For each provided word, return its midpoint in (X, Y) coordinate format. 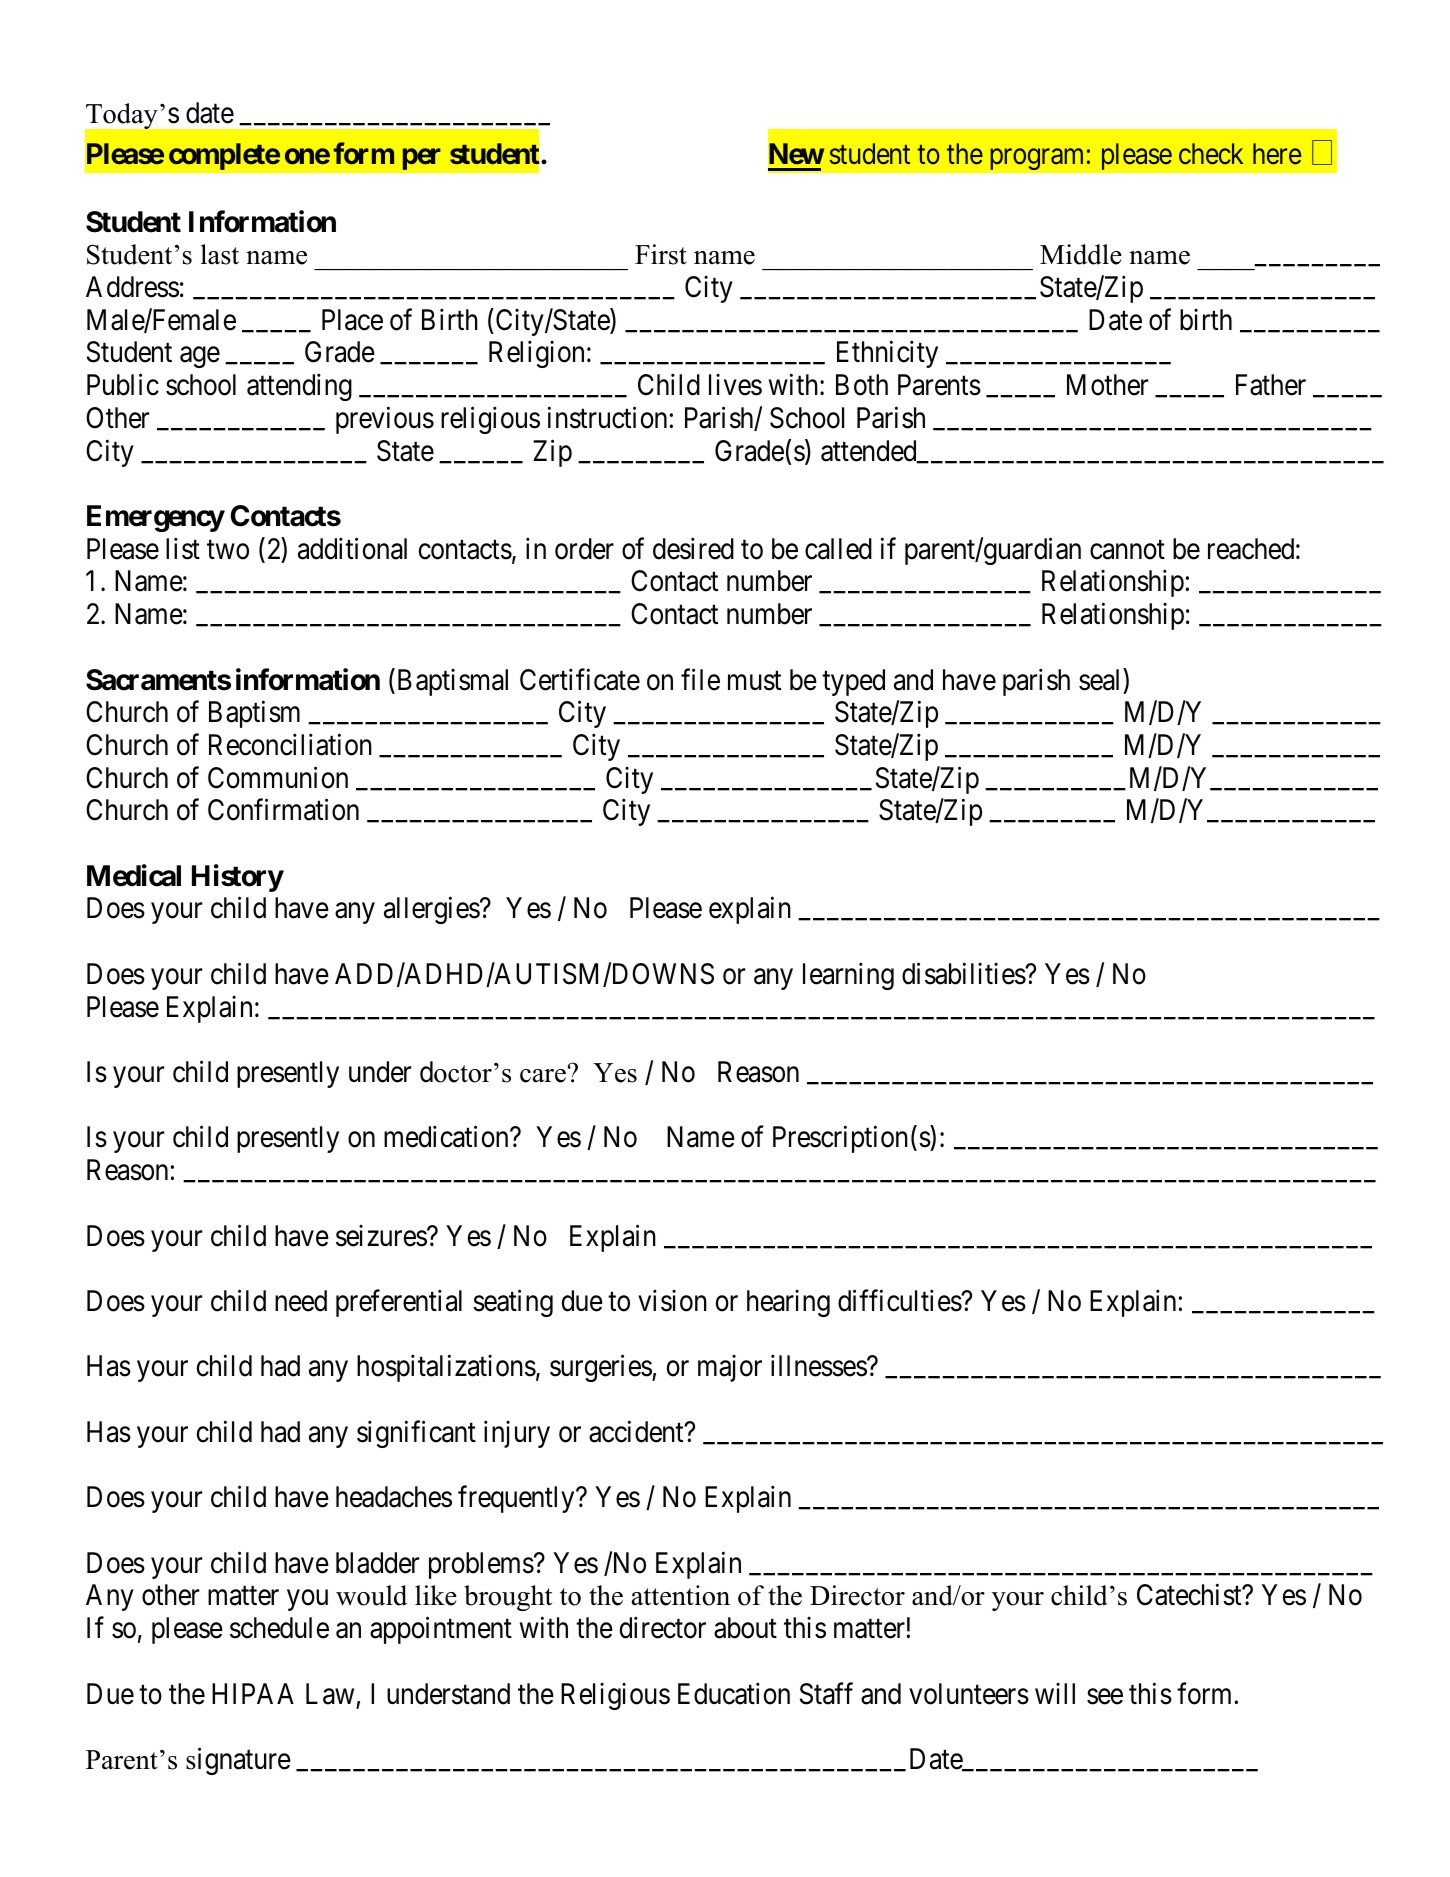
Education (734, 1693)
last (220, 254)
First (661, 254)
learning (848, 976)
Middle (1081, 254)
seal (1101, 679)
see (1105, 1696)
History (238, 878)
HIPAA (253, 1693)
